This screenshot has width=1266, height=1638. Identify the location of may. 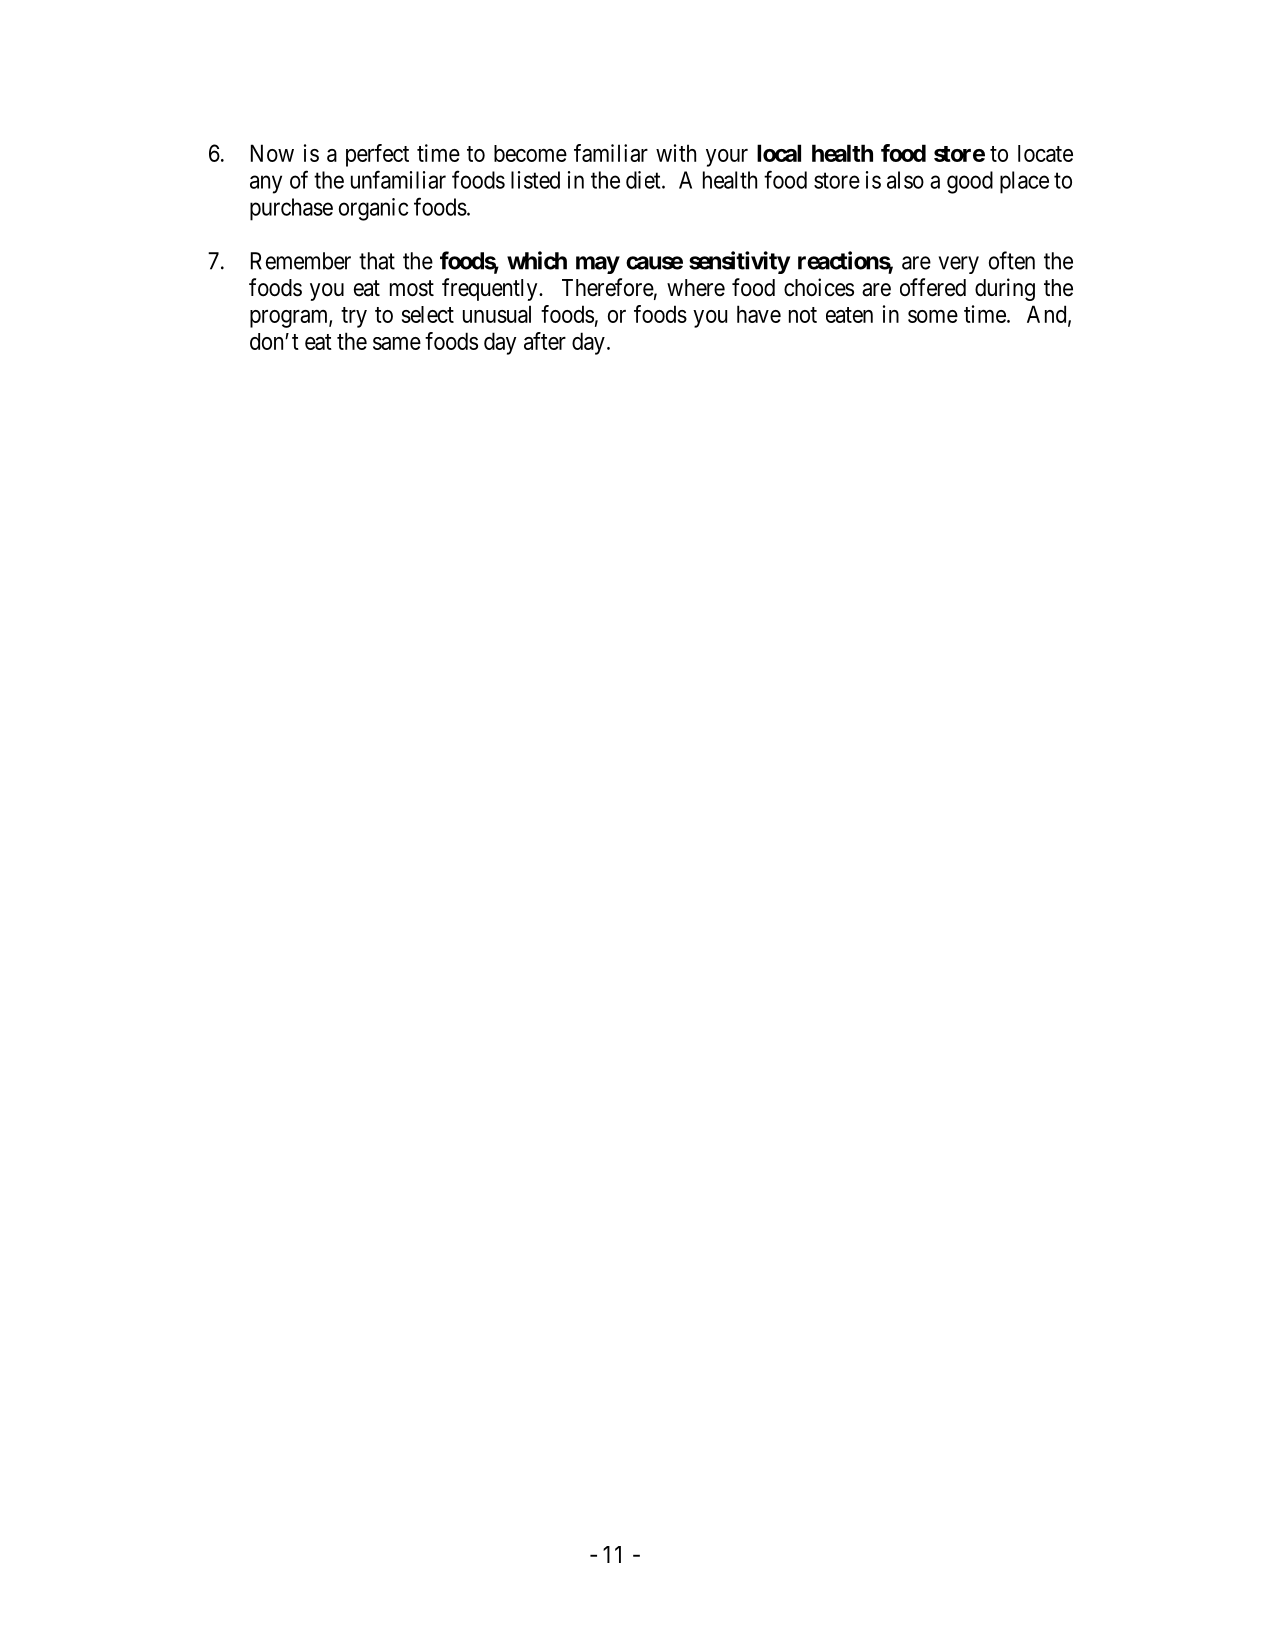
(598, 265).
